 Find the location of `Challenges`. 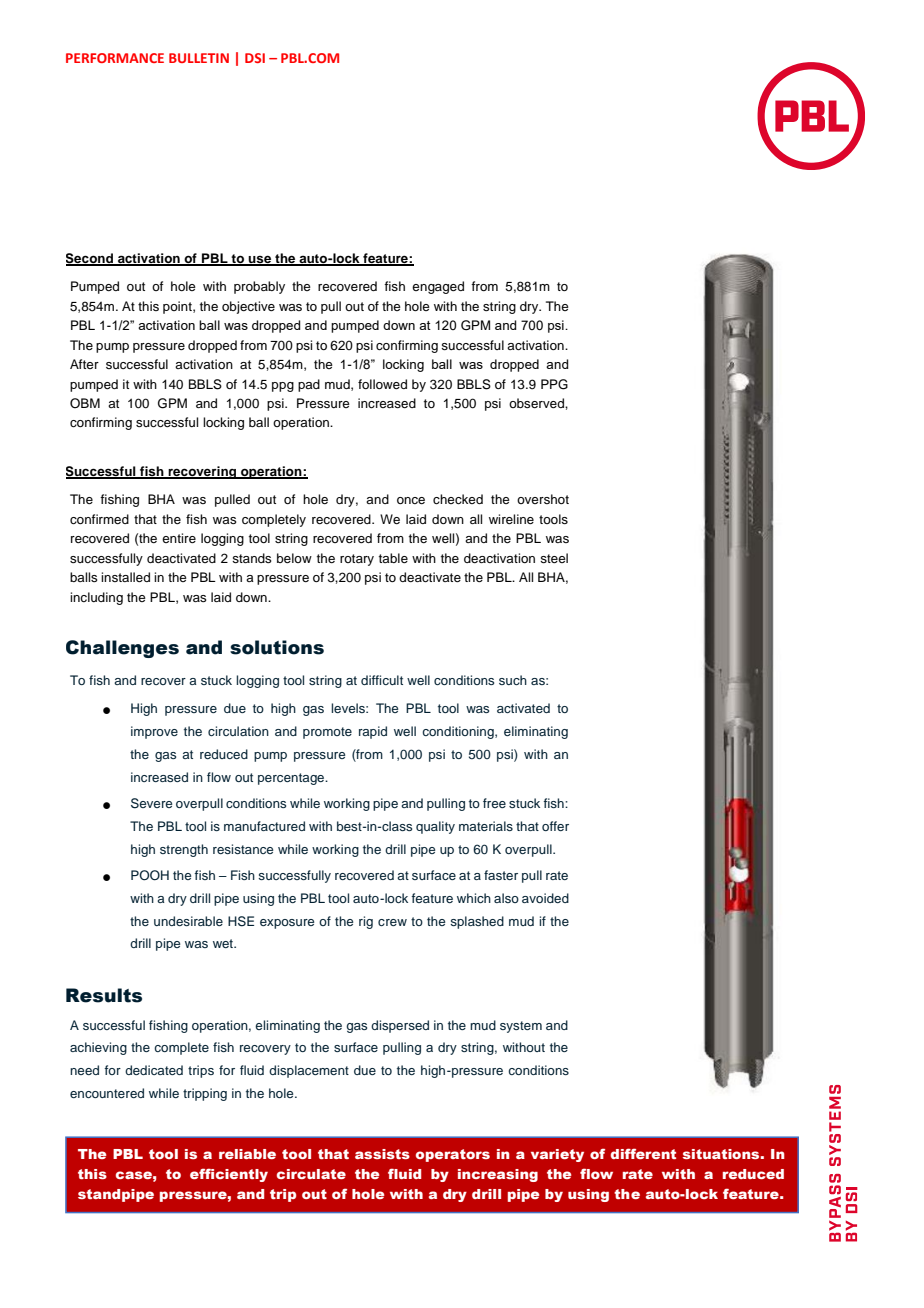

Challenges is located at coordinates (122, 649).
